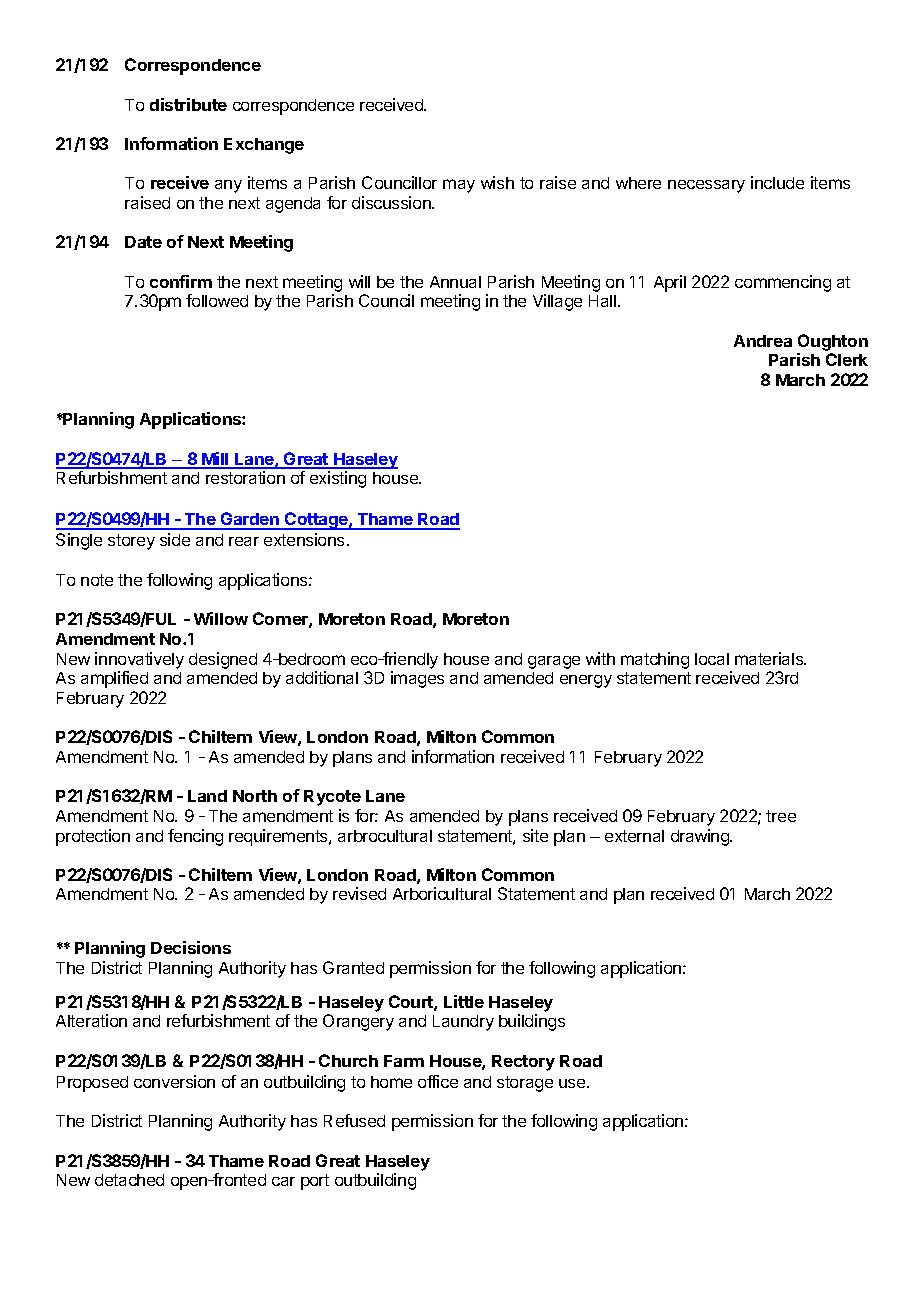 The width and height of the document is (924, 1308). What do you see at coordinates (777, 182) in the document?
I see `include` at bounding box center [777, 182].
